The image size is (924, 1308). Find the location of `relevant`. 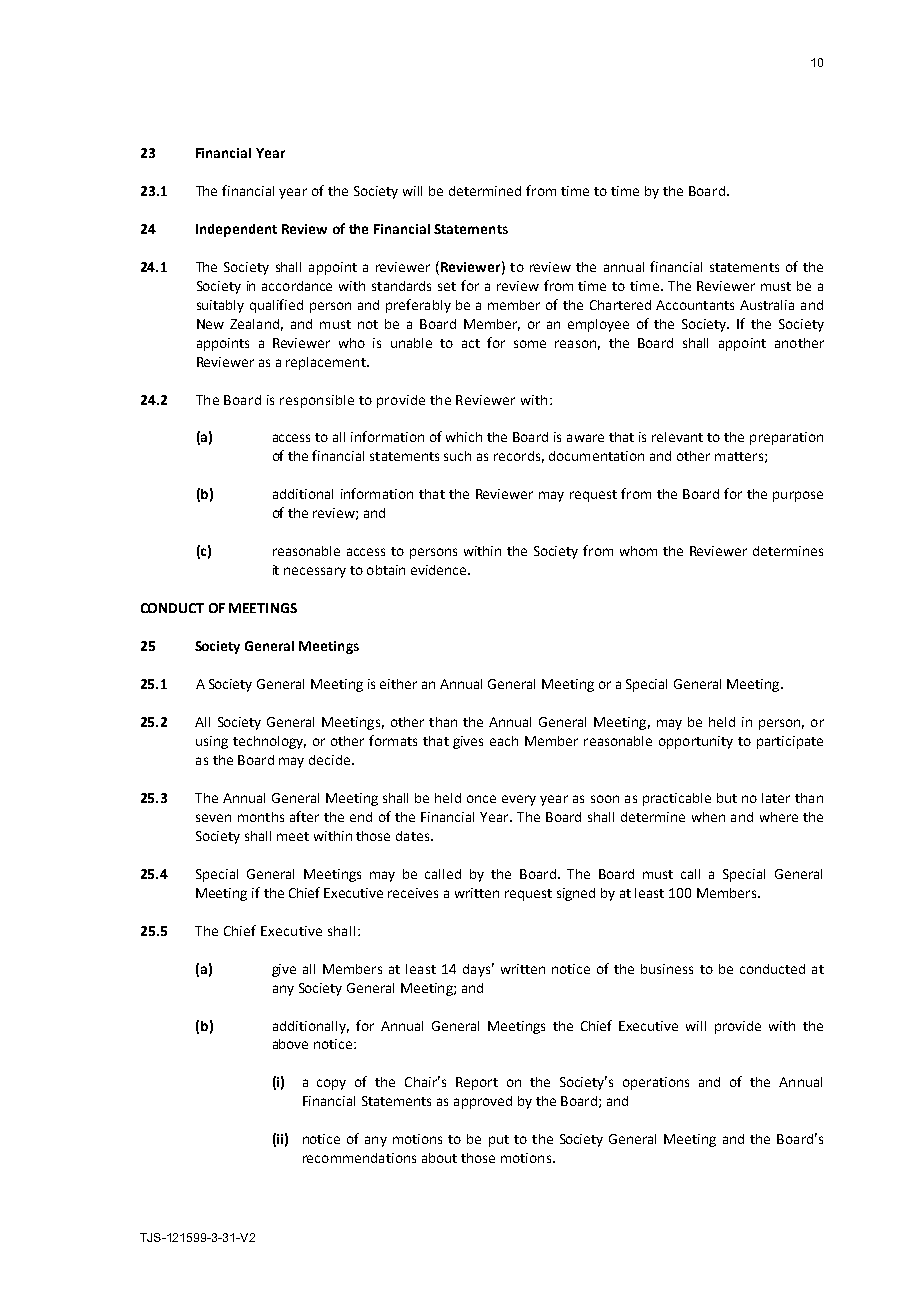

relevant is located at coordinates (677, 437).
